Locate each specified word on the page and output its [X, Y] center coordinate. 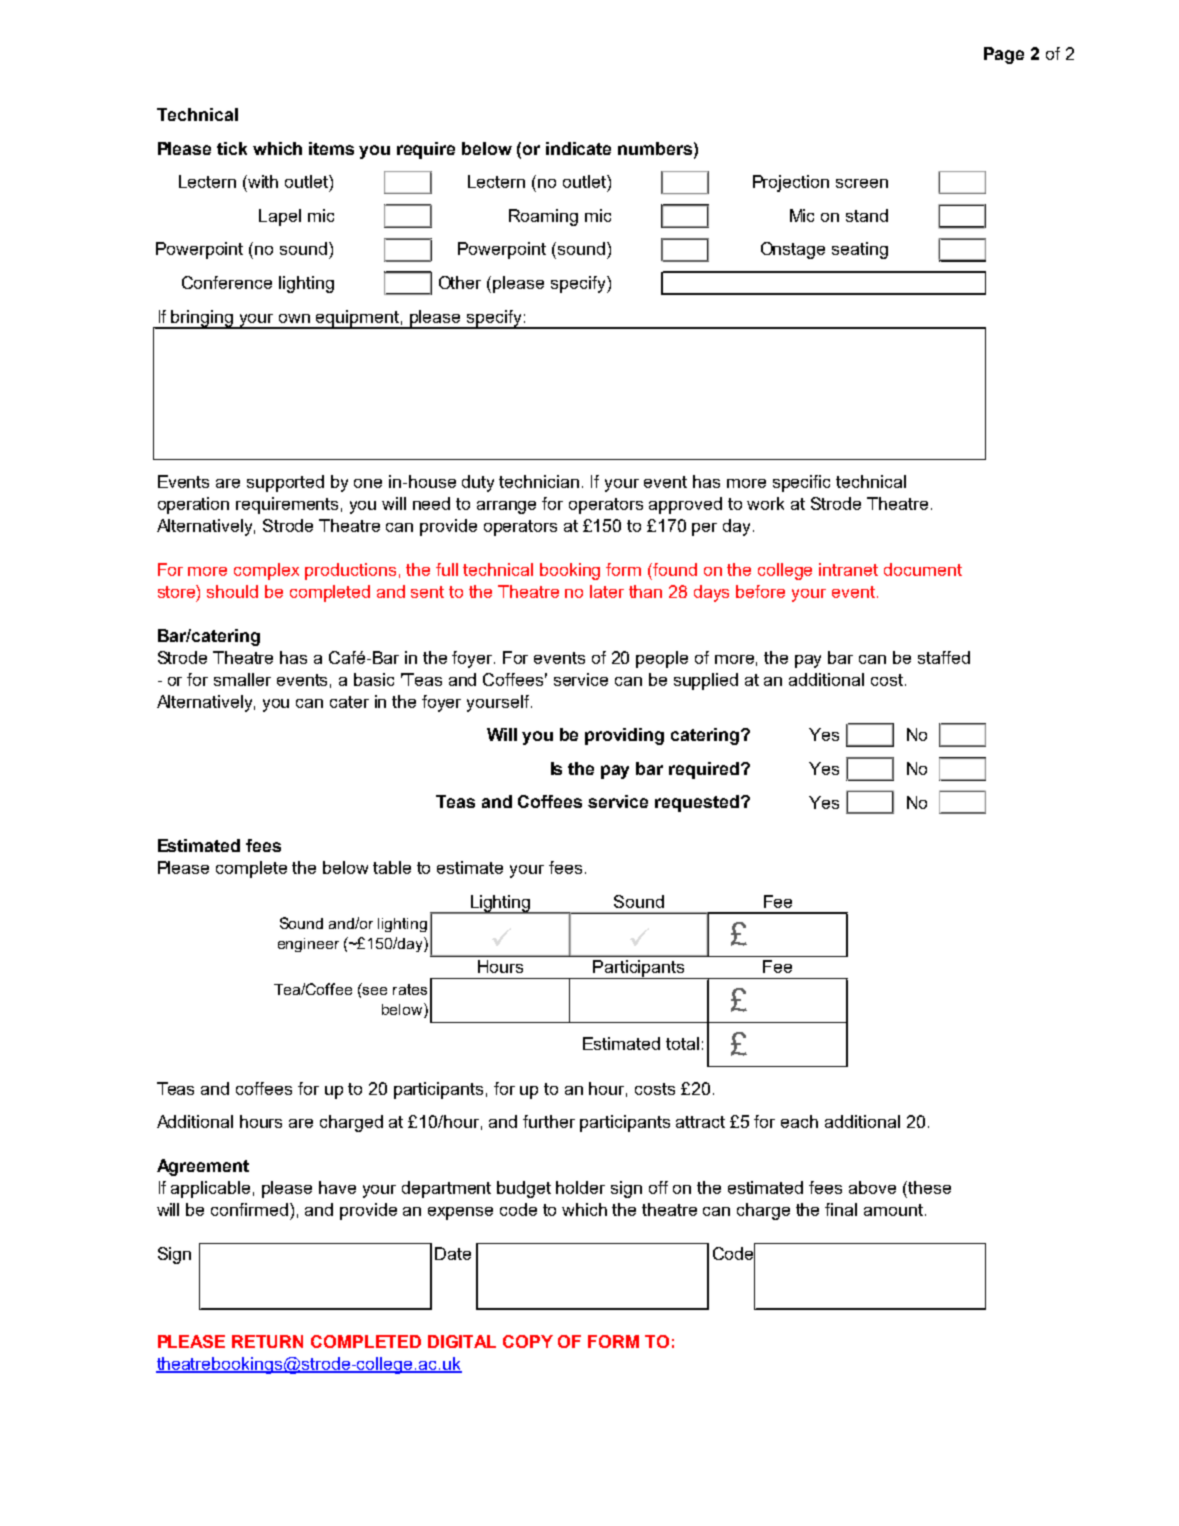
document [923, 569]
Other [460, 282]
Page [1004, 55]
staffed [944, 657]
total [682, 1043]
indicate [578, 148]
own [294, 318]
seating [860, 250]
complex [266, 571]
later [607, 591]
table [392, 867]
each [799, 1121]
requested [697, 803]
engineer [308, 945]
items [331, 148]
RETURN [267, 1341]
